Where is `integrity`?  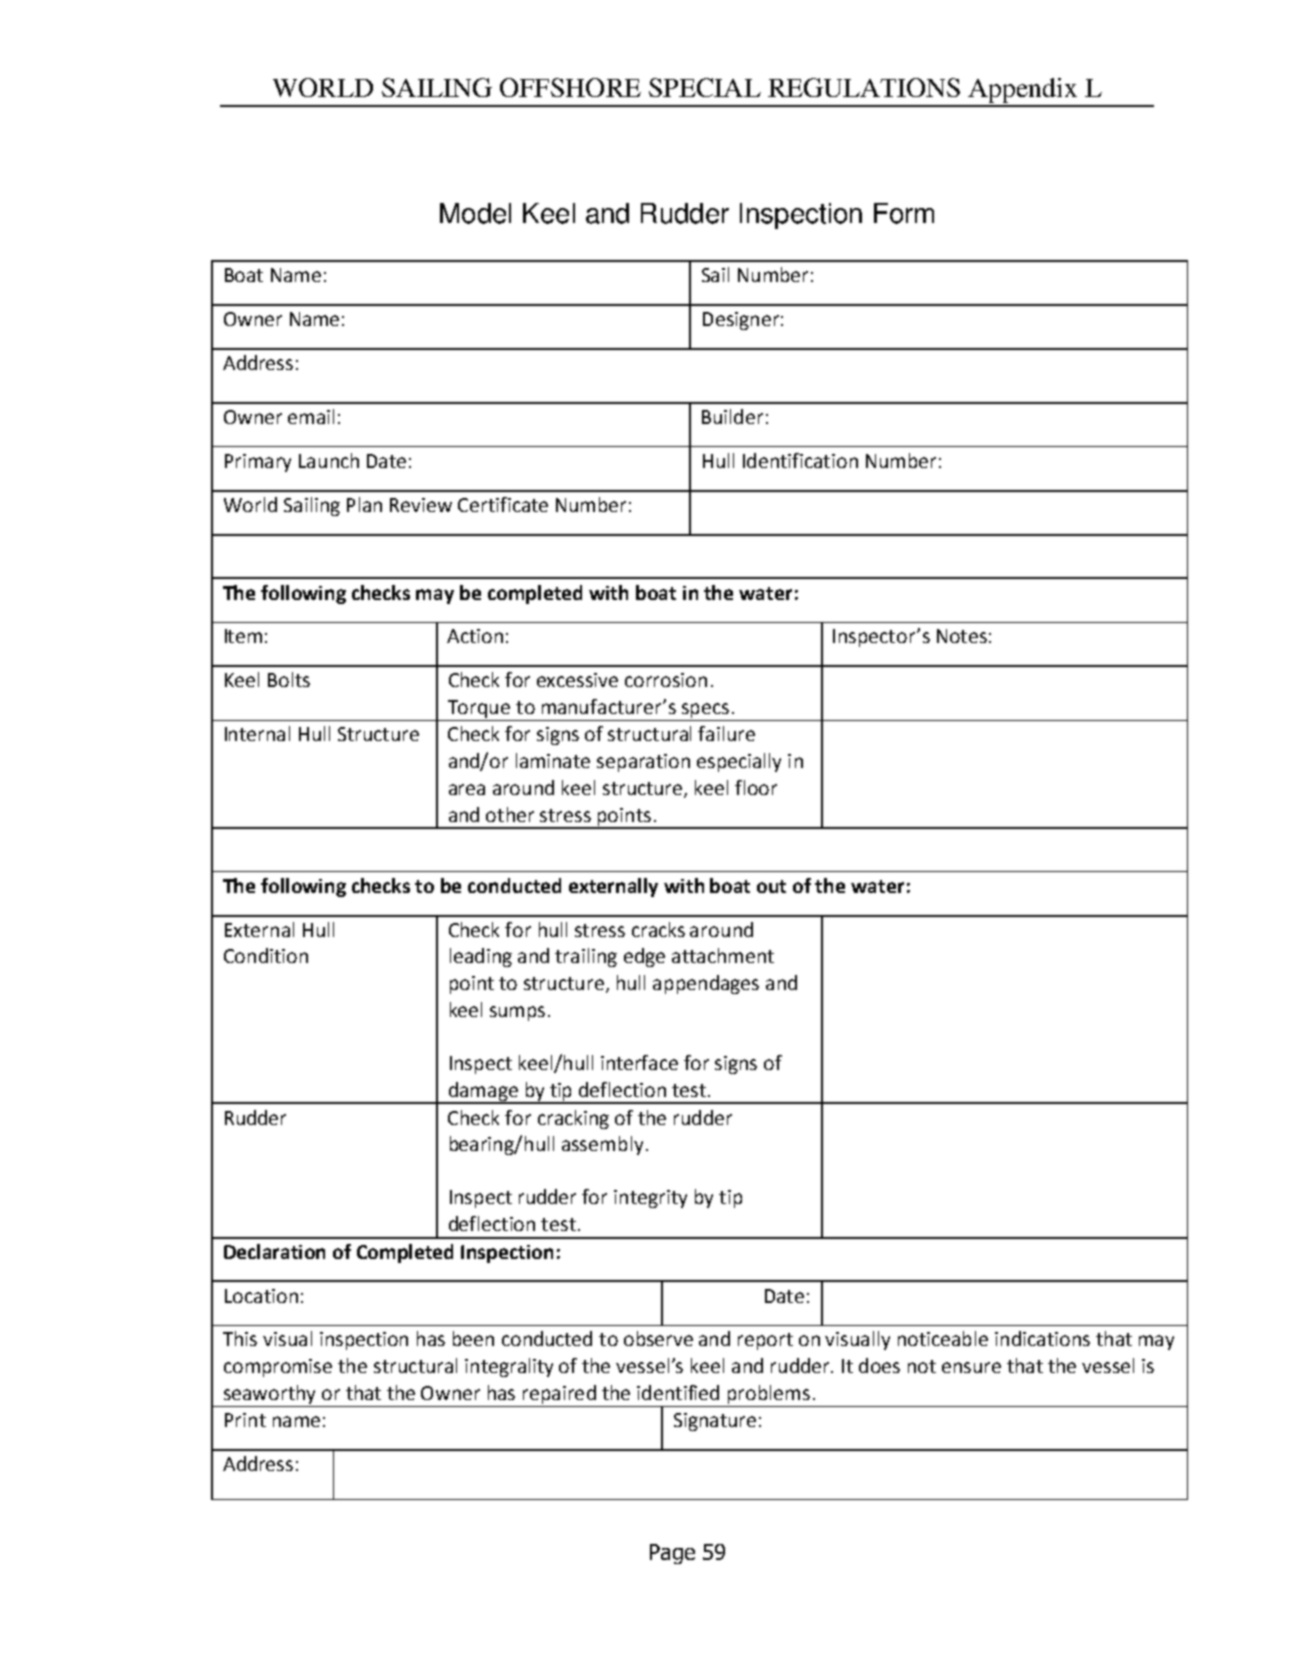
integrity is located at coordinates (650, 1199).
